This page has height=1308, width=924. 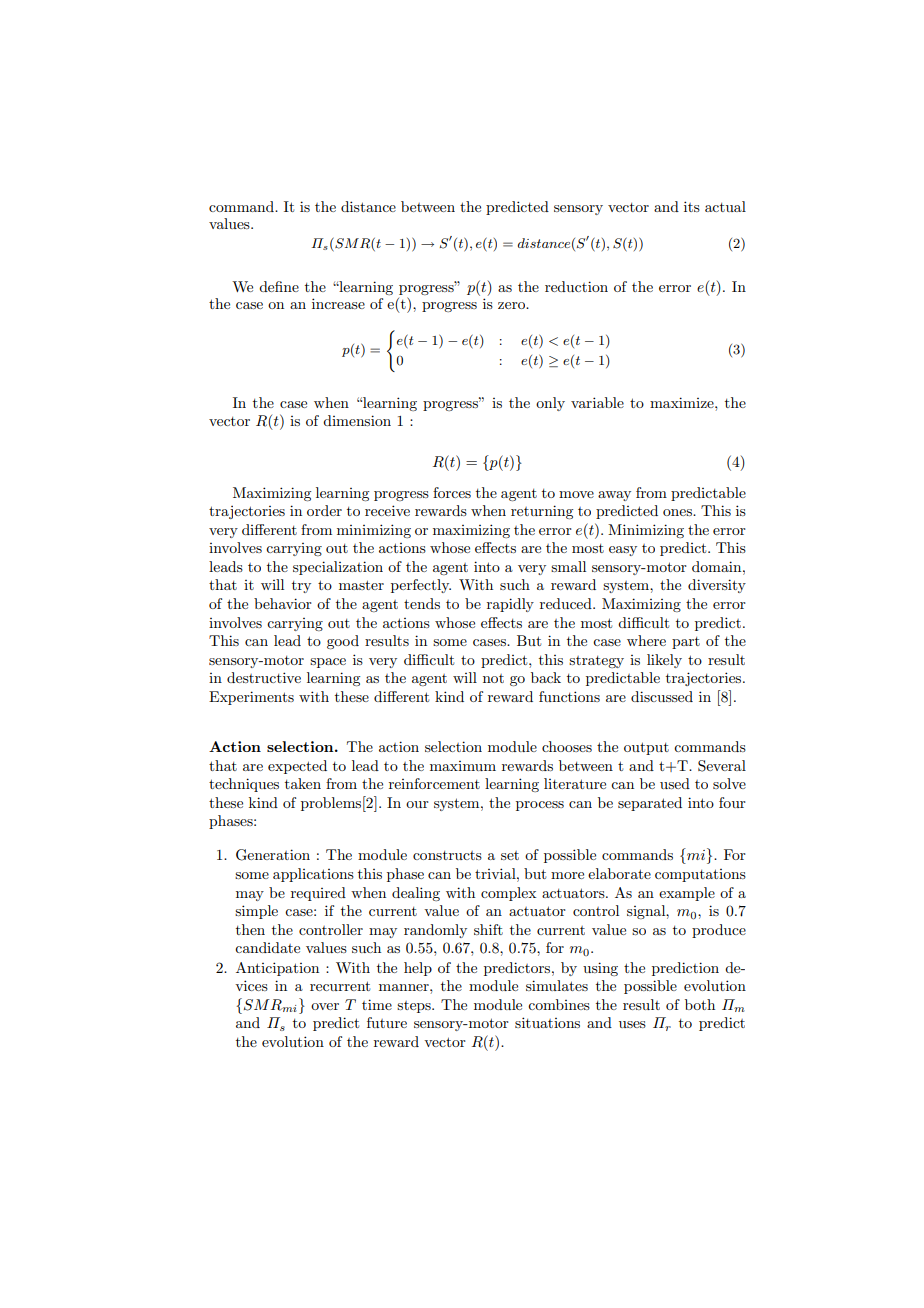 What do you see at coordinates (357, 420) in the page?
I see `dimension` at bounding box center [357, 420].
